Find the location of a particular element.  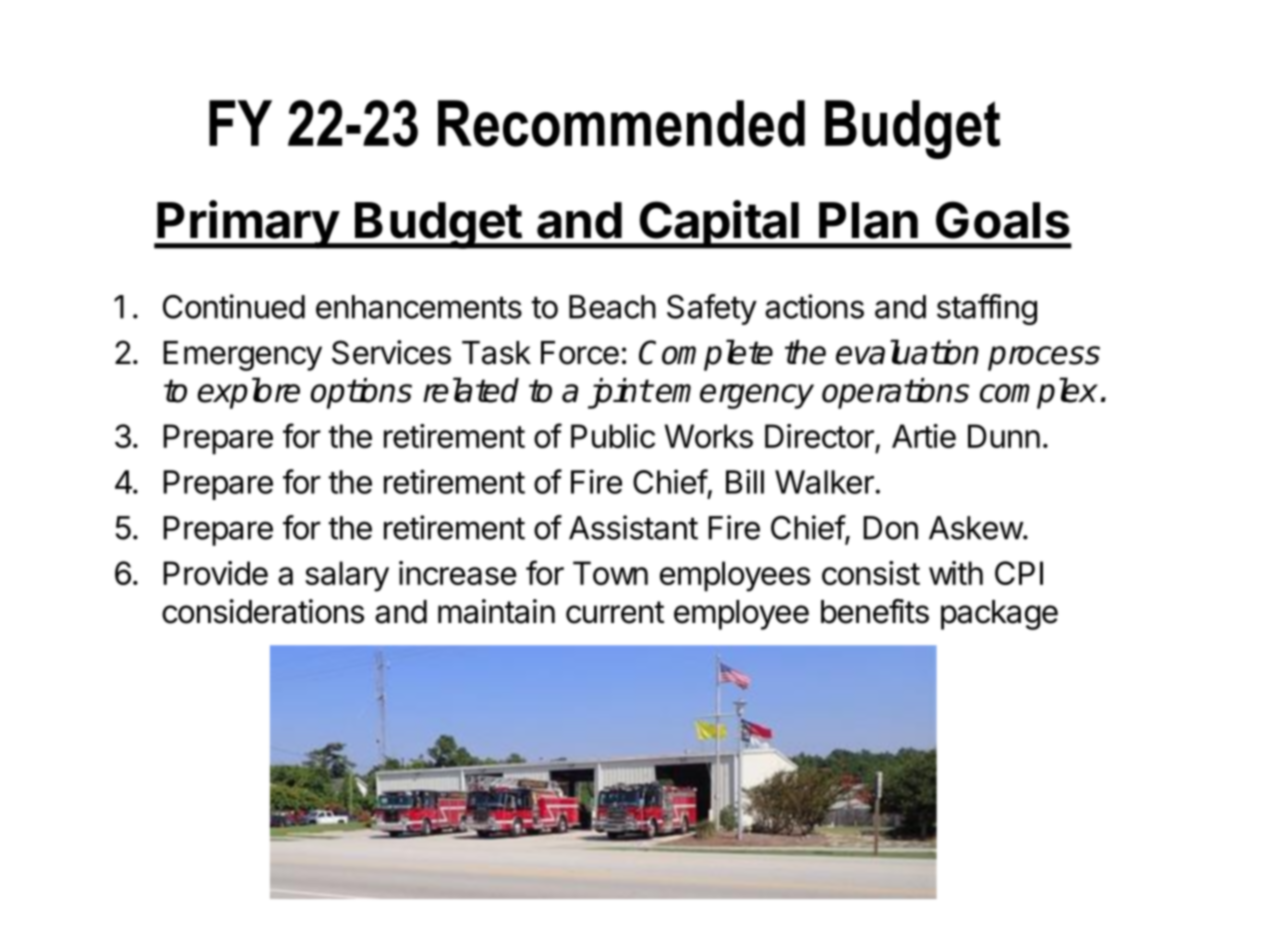

Goals is located at coordinates (1003, 220).
